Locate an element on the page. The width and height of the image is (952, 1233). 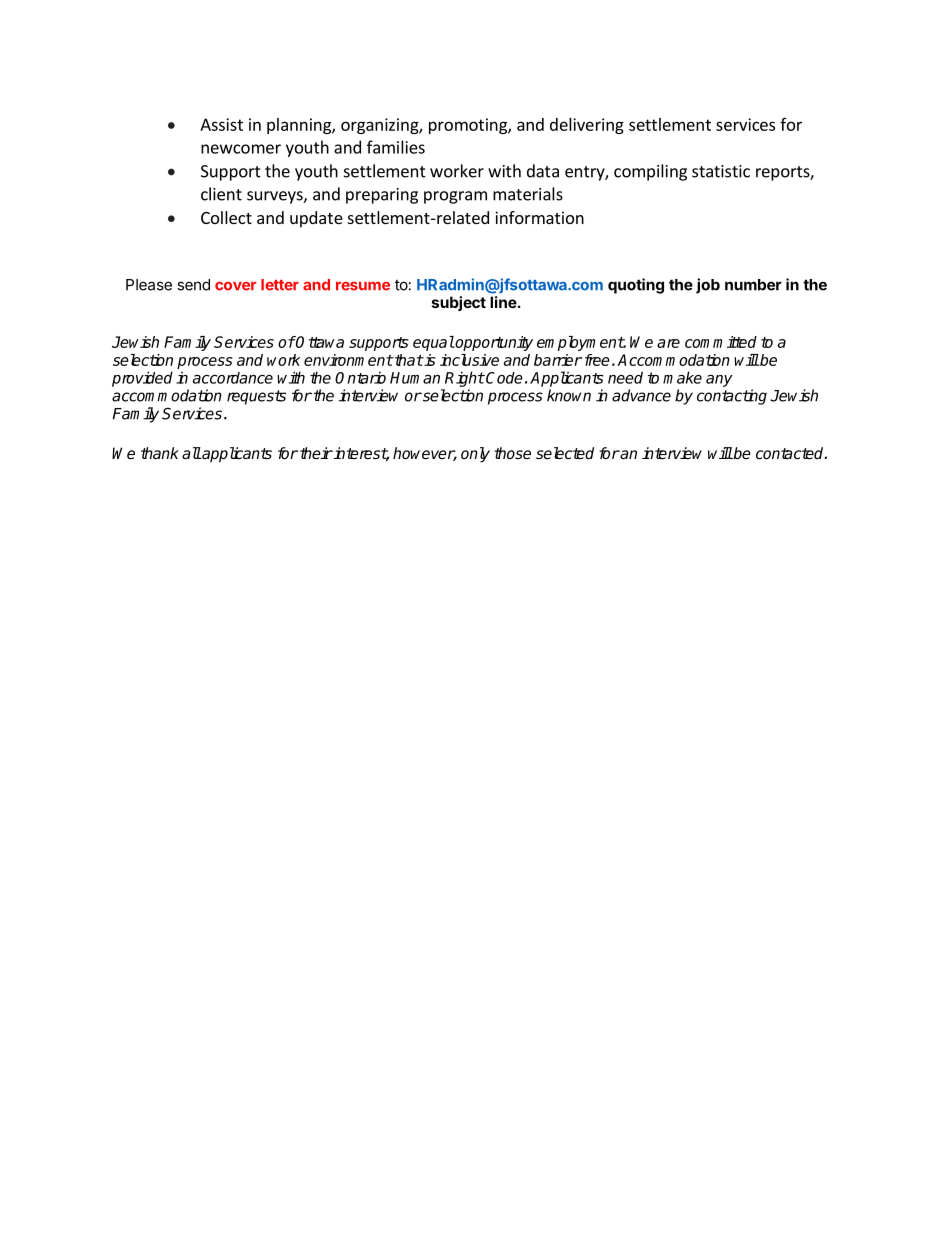
subject is located at coordinates (459, 303).
